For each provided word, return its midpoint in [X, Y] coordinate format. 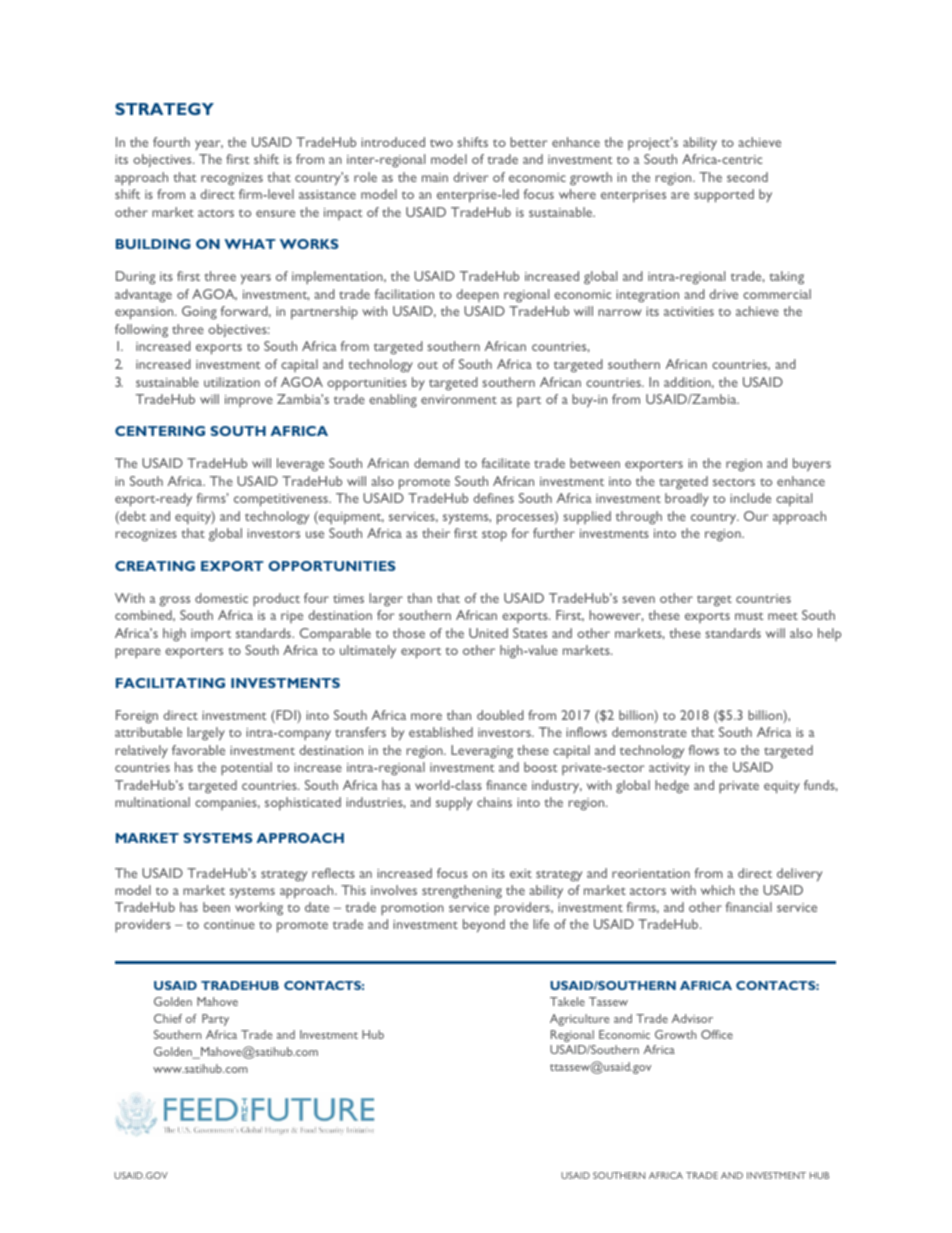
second [747, 177]
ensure [275, 213]
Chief [168, 1018]
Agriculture [579, 1020]
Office [717, 1034]
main [435, 177]
